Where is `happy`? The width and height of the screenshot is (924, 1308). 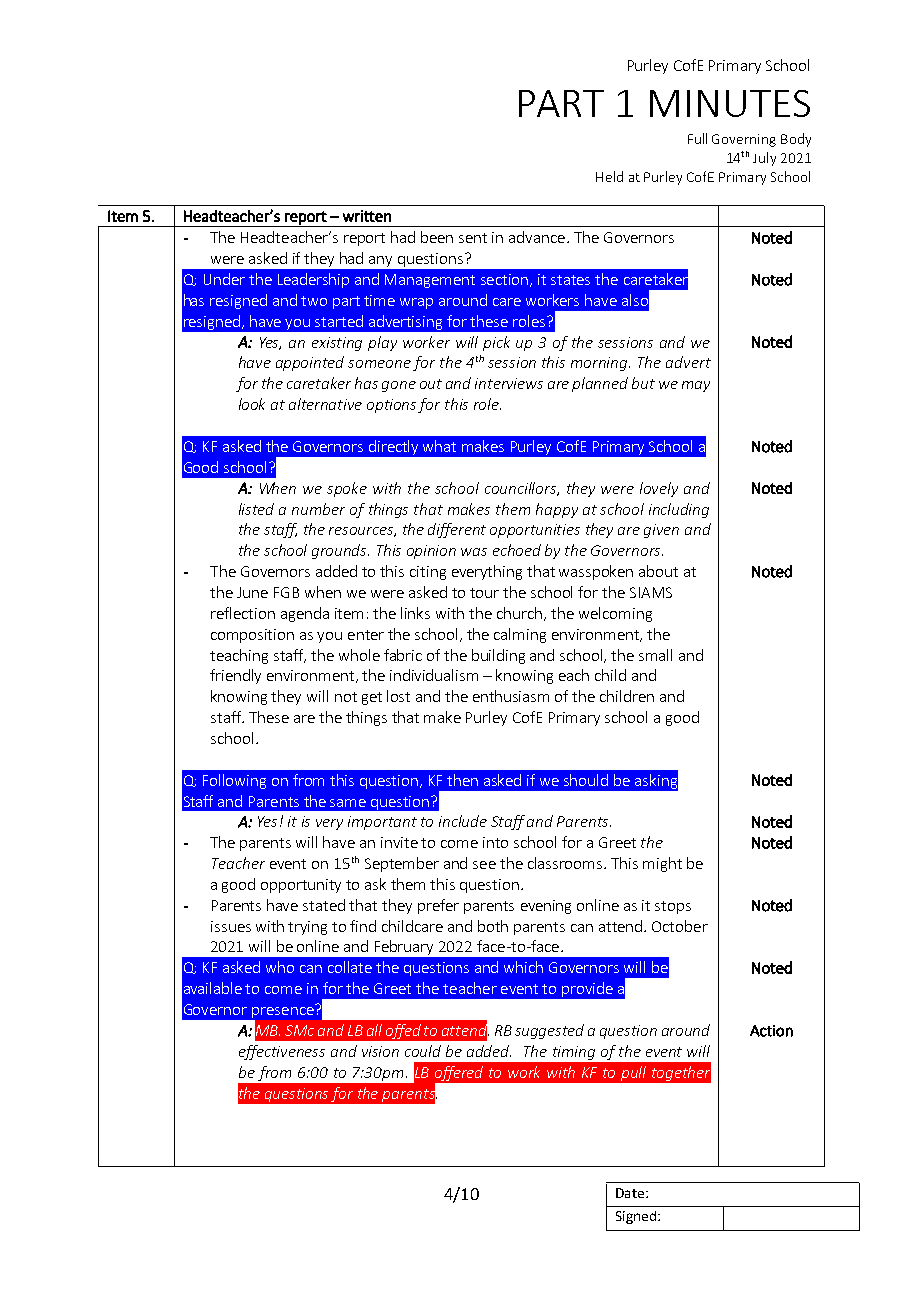
happy is located at coordinates (557, 510).
